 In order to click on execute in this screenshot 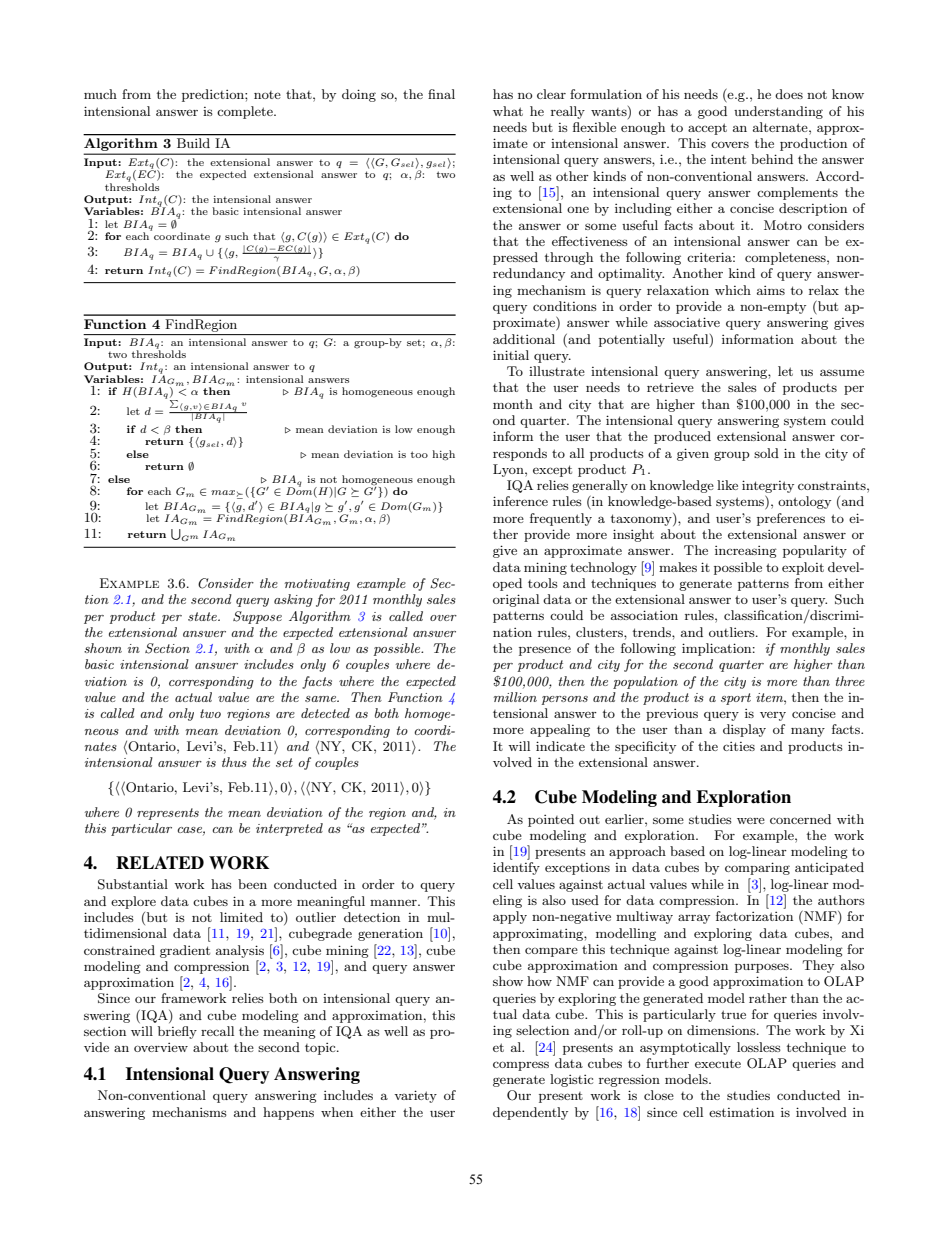, I will do `click(718, 1063)`.
